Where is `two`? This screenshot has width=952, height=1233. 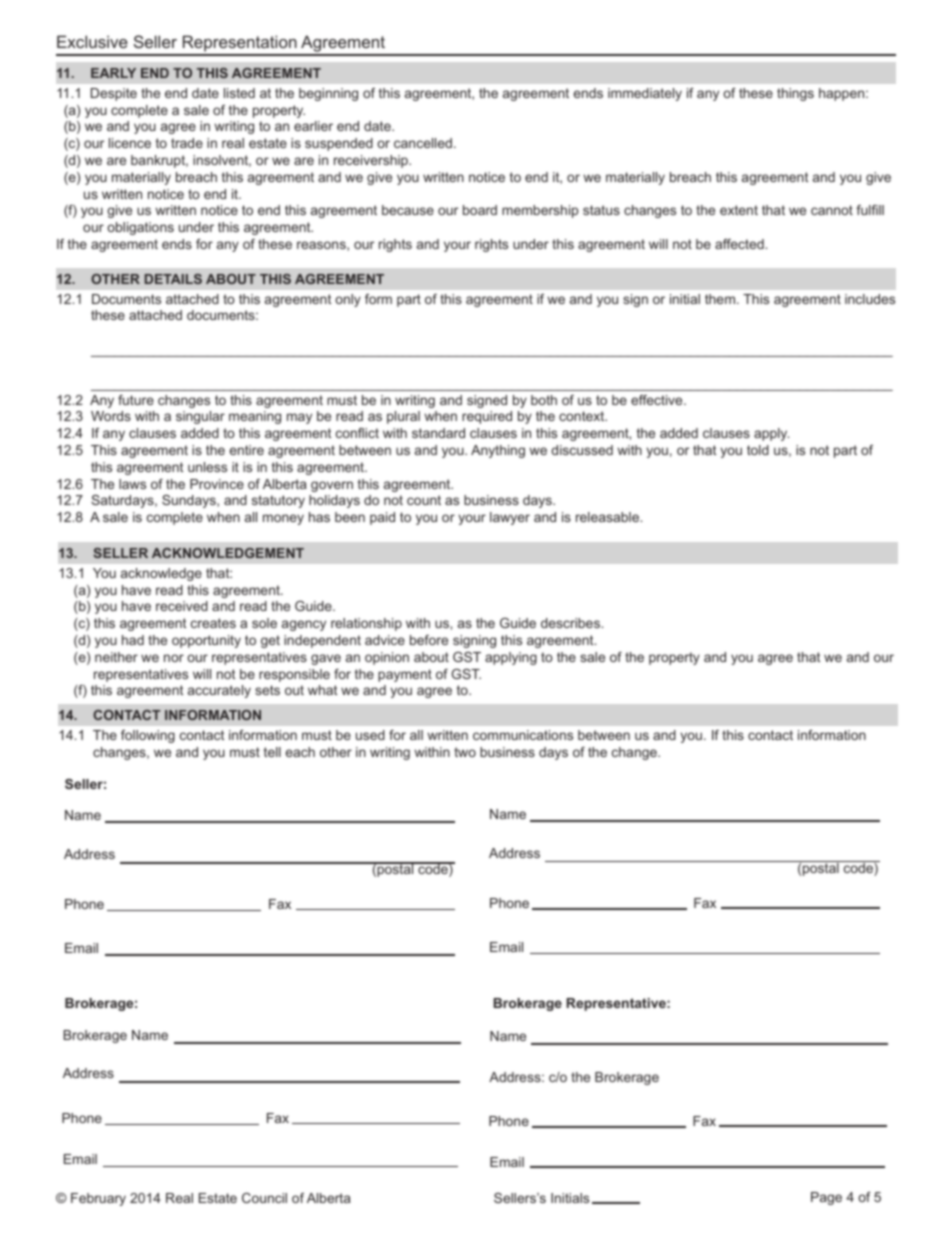 two is located at coordinates (465, 752).
